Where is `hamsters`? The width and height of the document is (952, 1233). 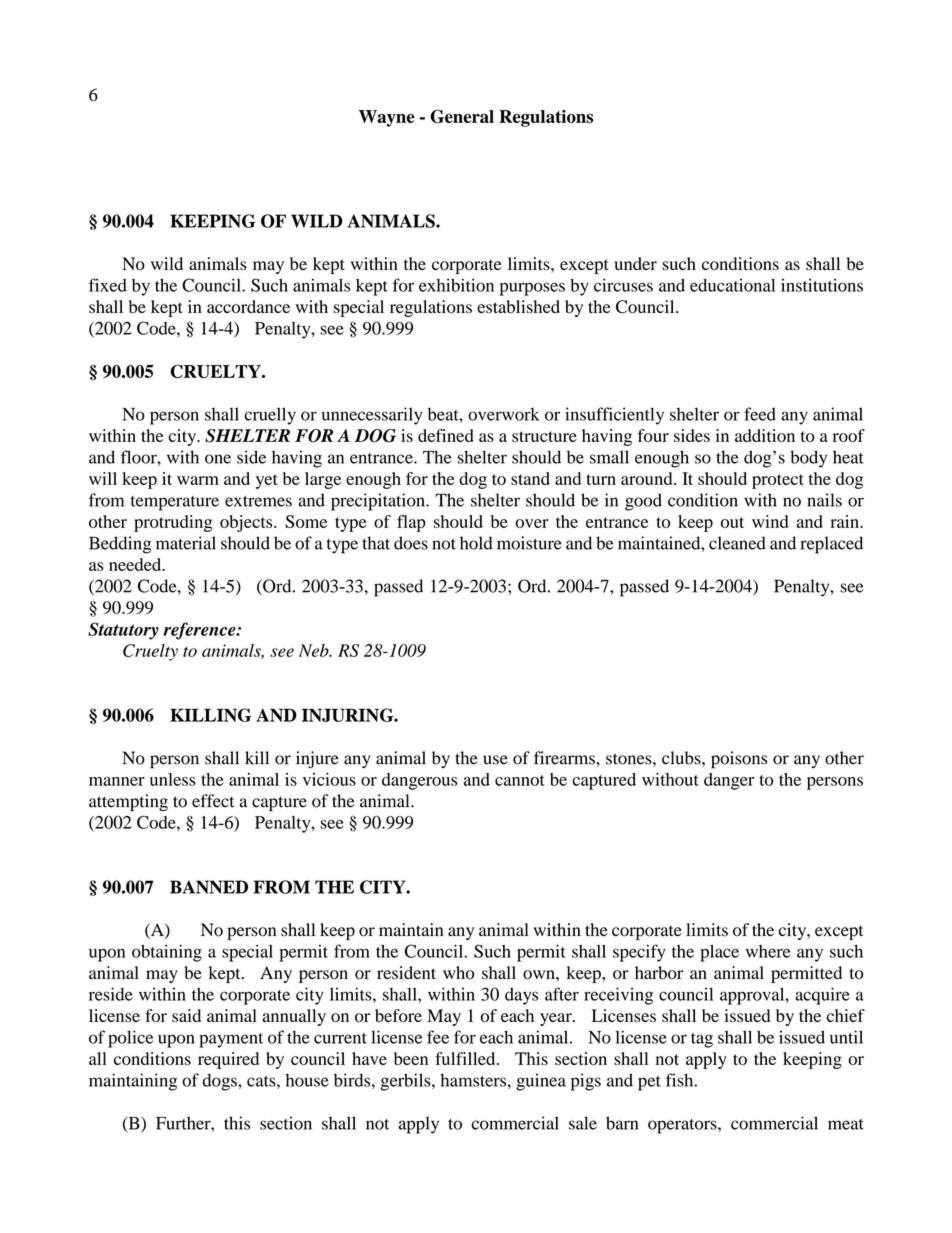
hamsters is located at coordinates (473, 1080).
